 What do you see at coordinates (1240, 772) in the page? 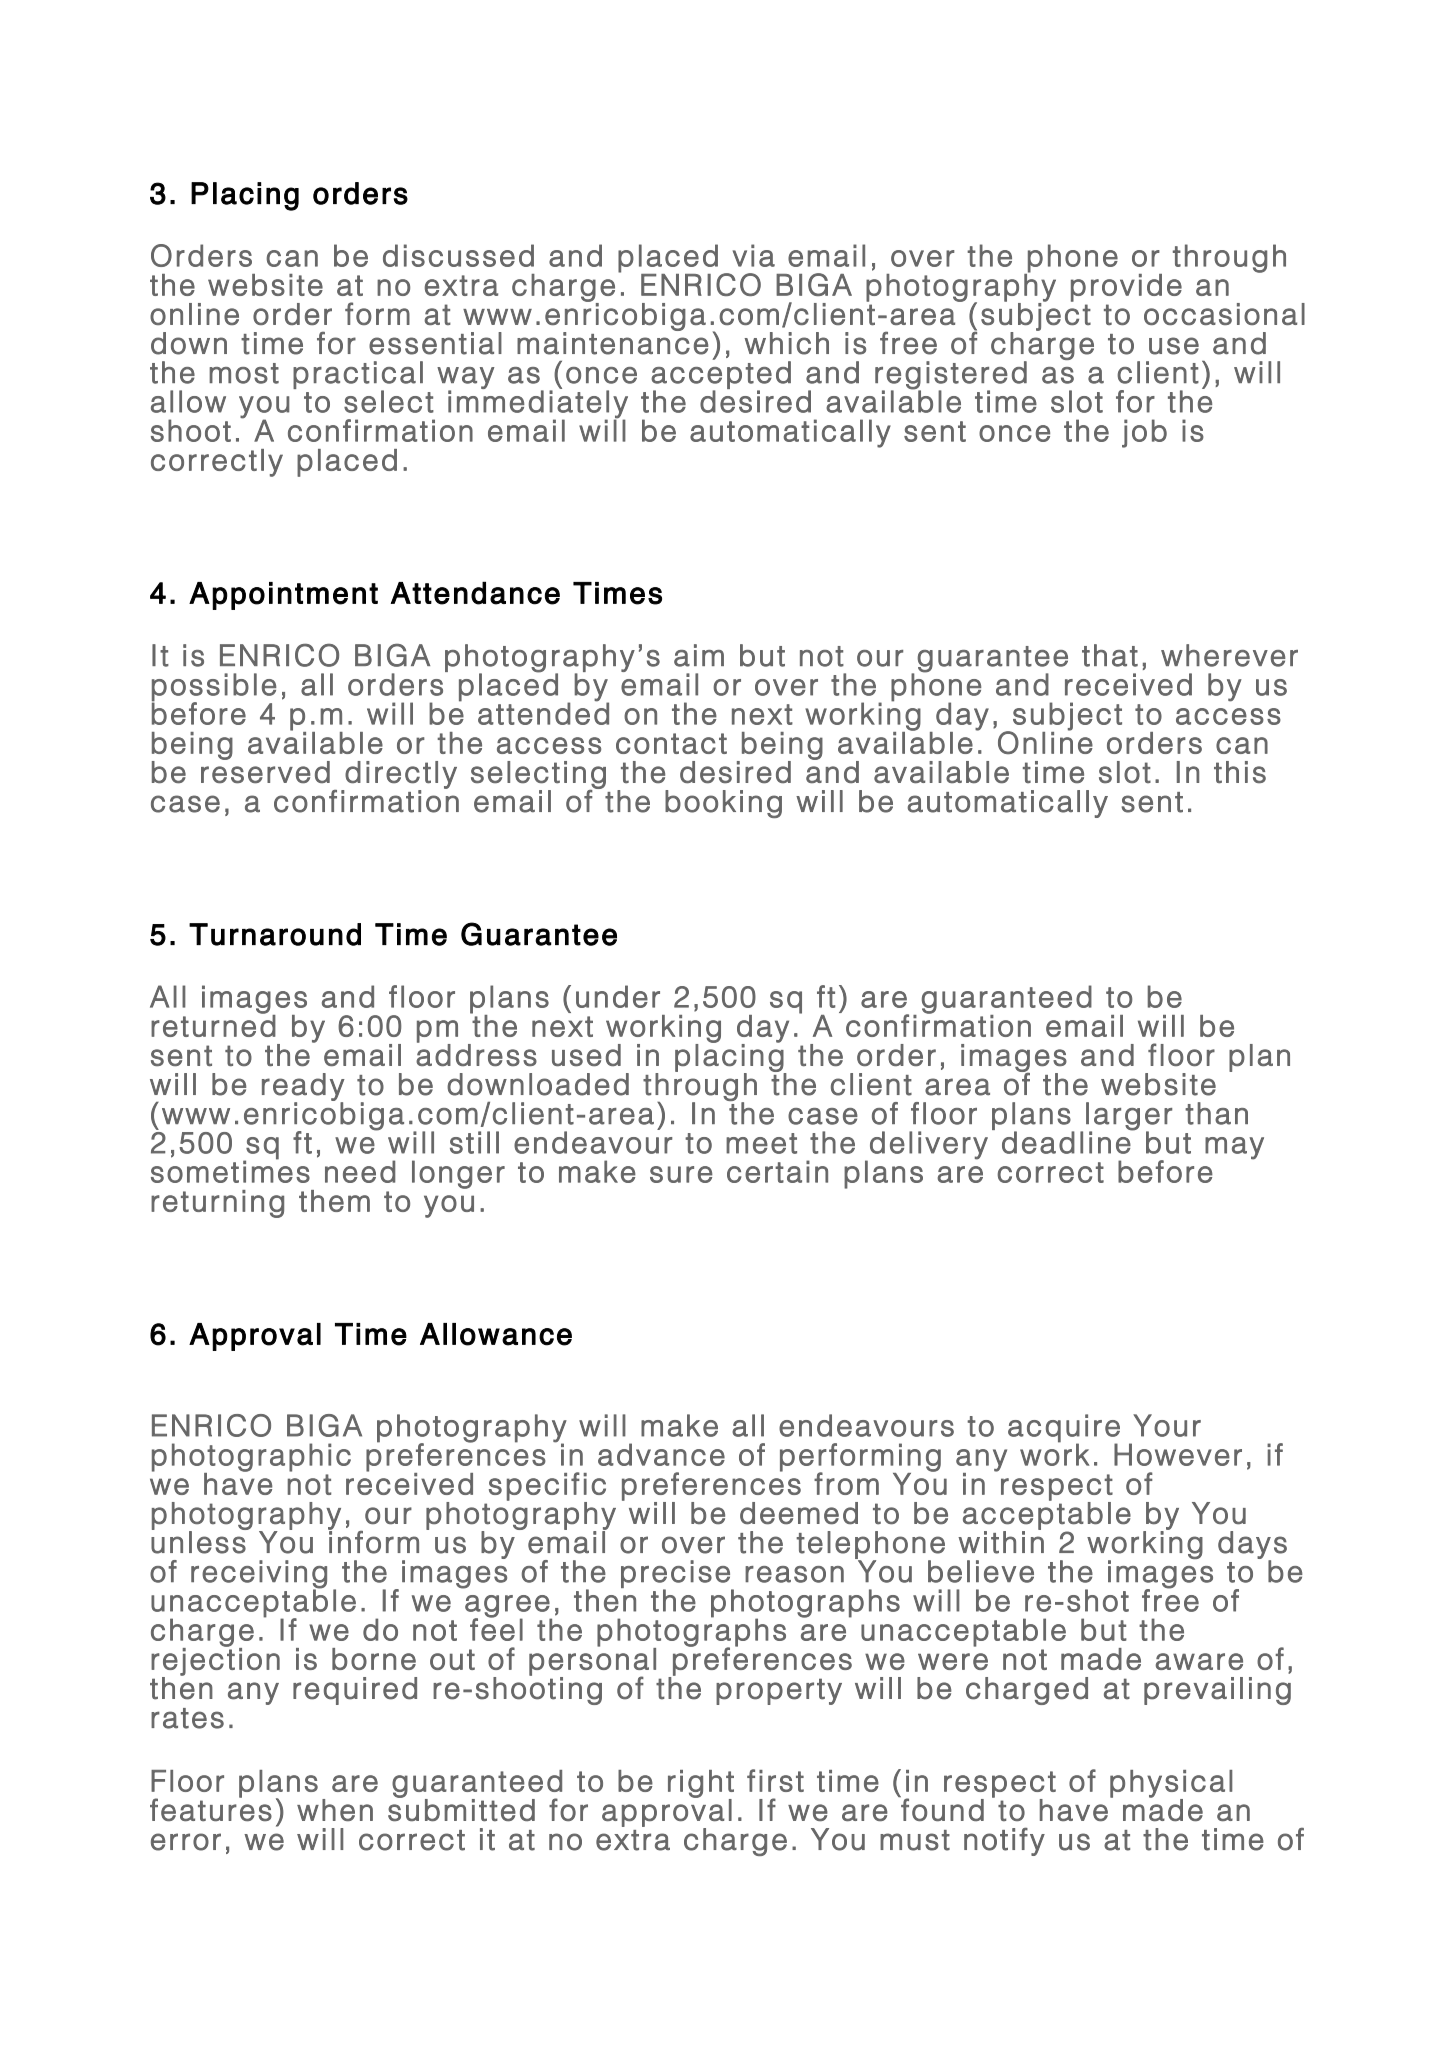
I see `this` at bounding box center [1240, 772].
